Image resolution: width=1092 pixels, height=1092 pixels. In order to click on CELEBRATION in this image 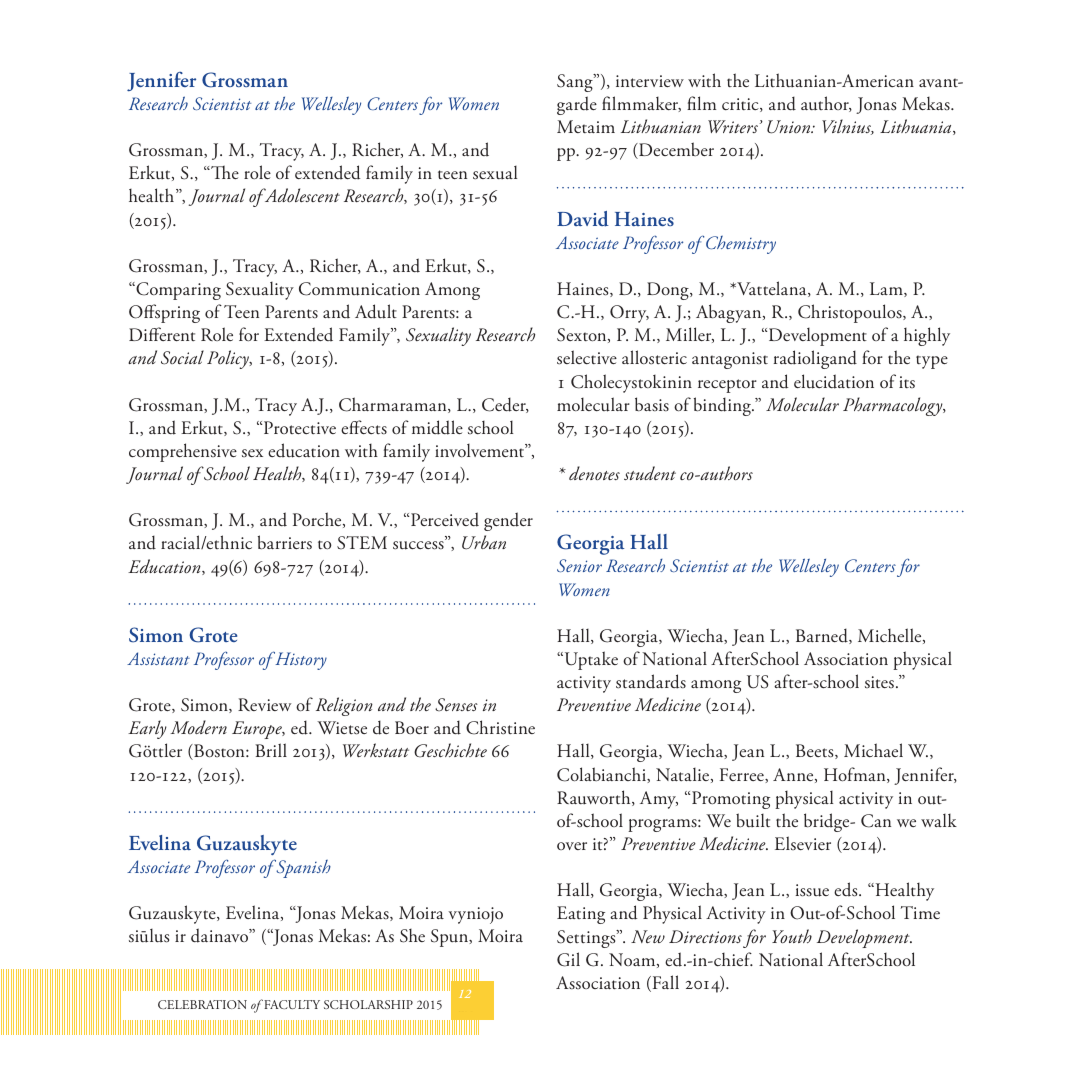, I will do `click(202, 1004)`.
